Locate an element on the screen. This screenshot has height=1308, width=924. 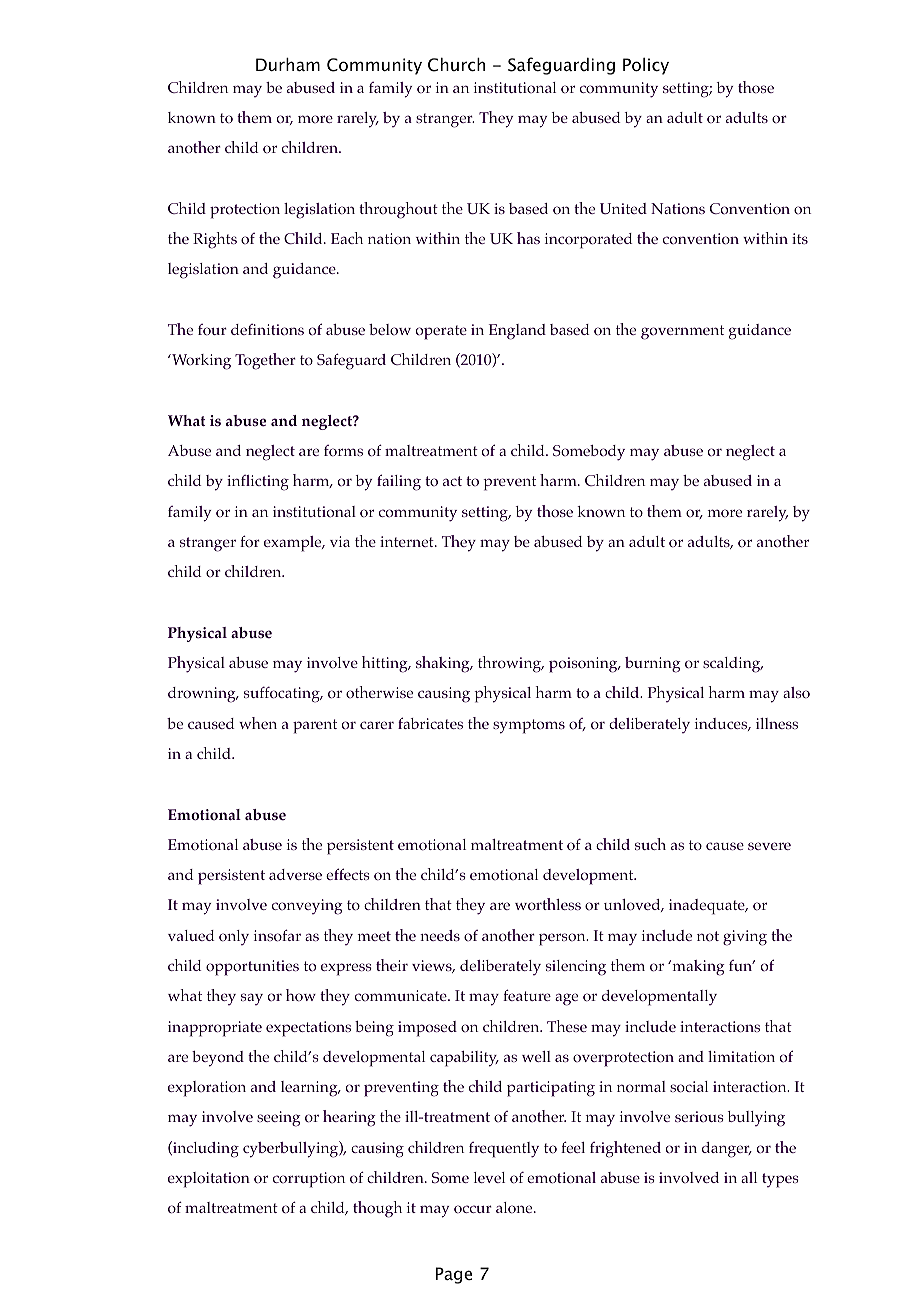
corruption is located at coordinates (309, 1180).
